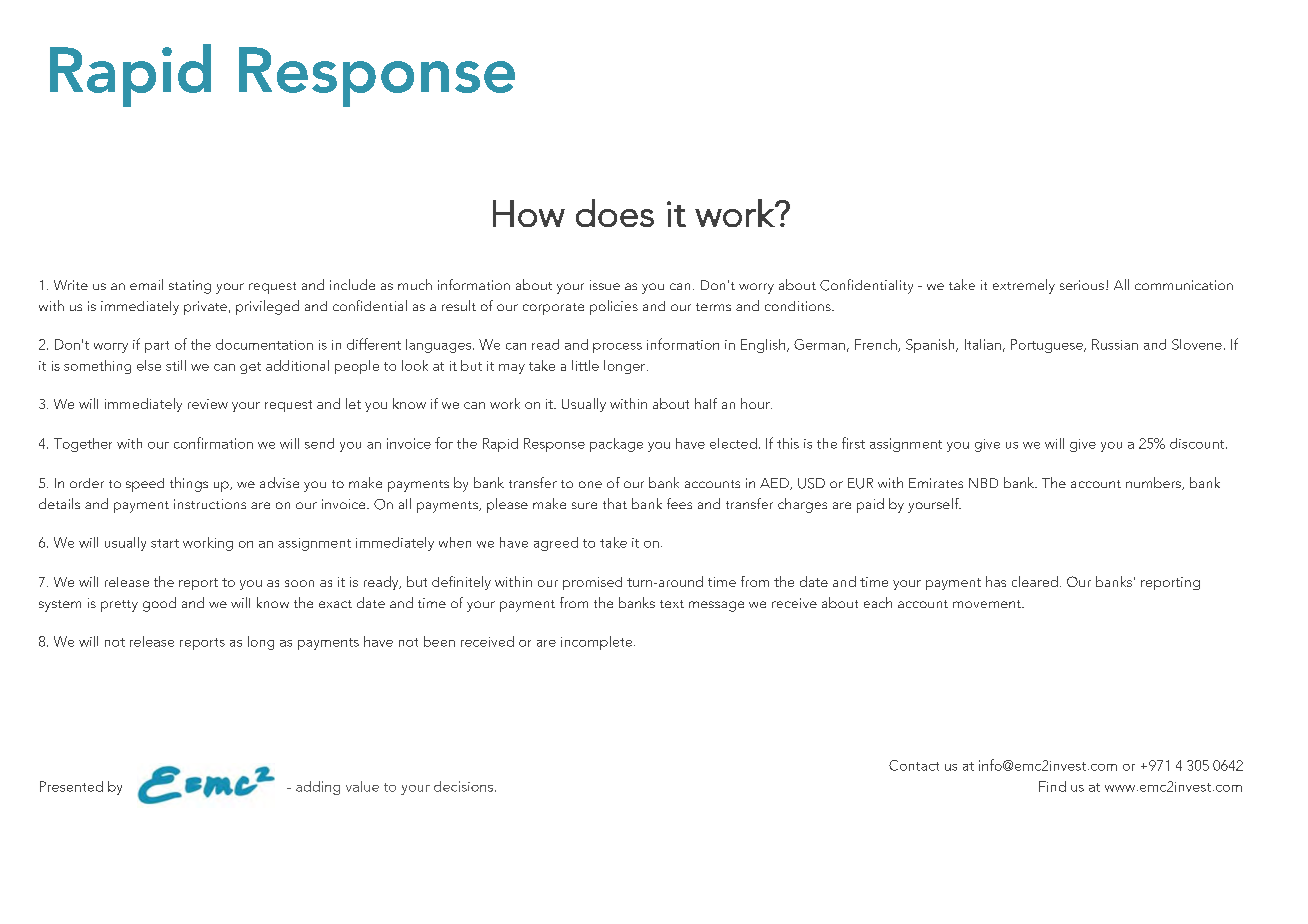  Describe the element at coordinates (208, 404) in the screenshot. I see `review` at that location.
